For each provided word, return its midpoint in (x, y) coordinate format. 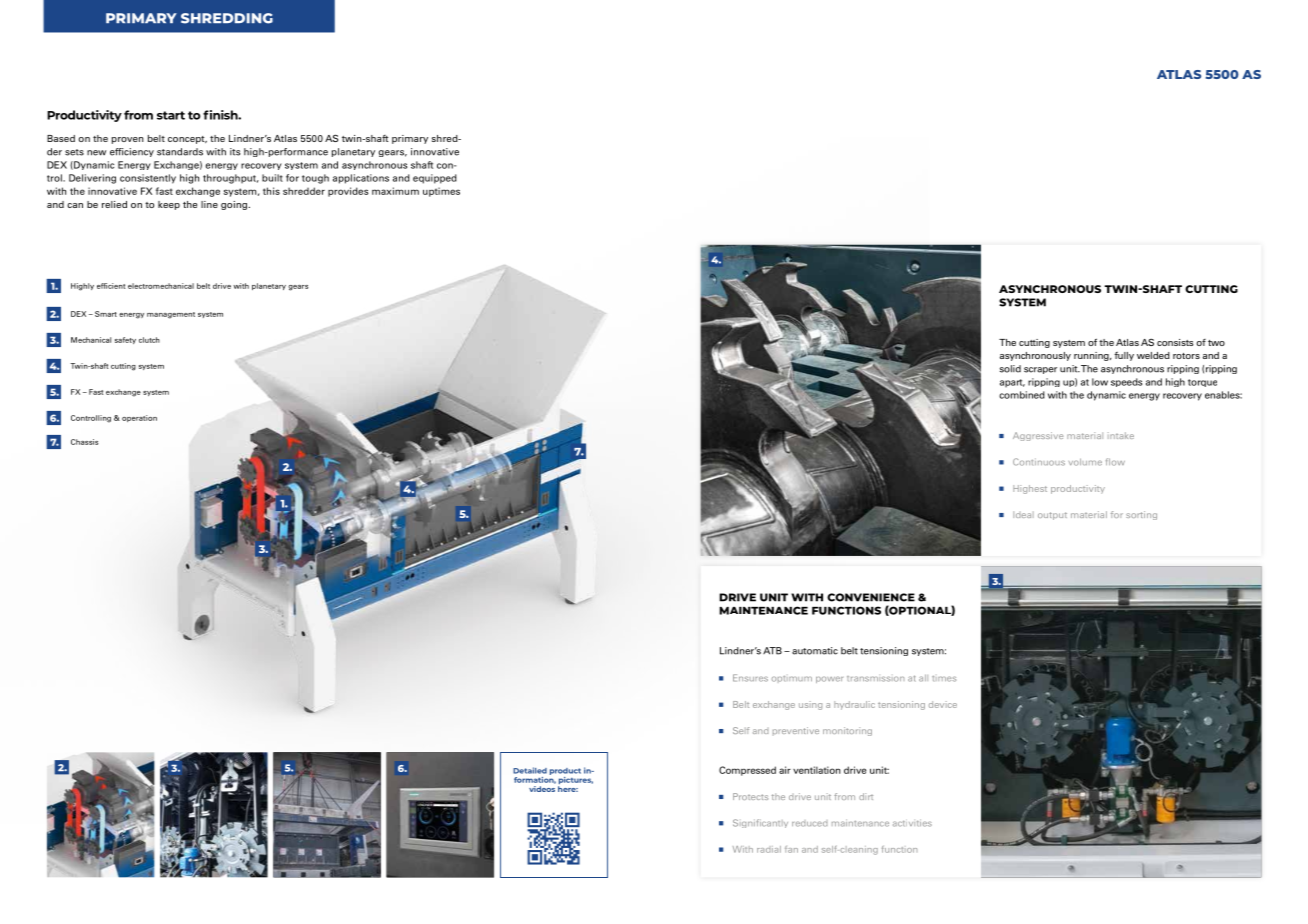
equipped (435, 179)
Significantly (760, 823)
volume (1085, 462)
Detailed (530, 770)
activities (912, 823)
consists (1175, 342)
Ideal (1023, 514)
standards (180, 152)
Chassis (84, 442)
